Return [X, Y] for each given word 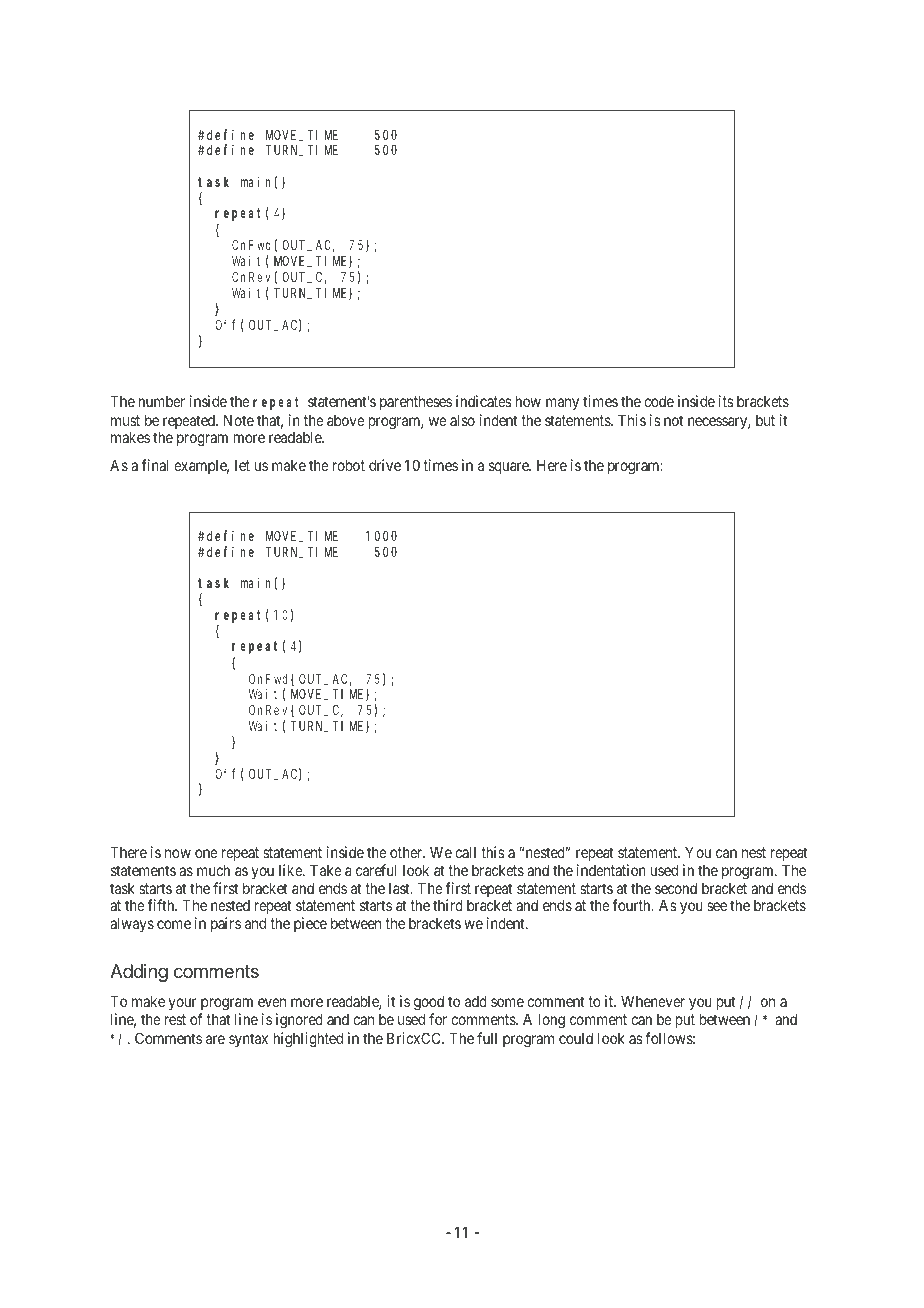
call [465, 852]
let [242, 465]
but [765, 420]
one [206, 853]
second [676, 888]
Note [239, 420]
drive [385, 465]
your [183, 1004]
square [510, 468]
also [462, 420]
